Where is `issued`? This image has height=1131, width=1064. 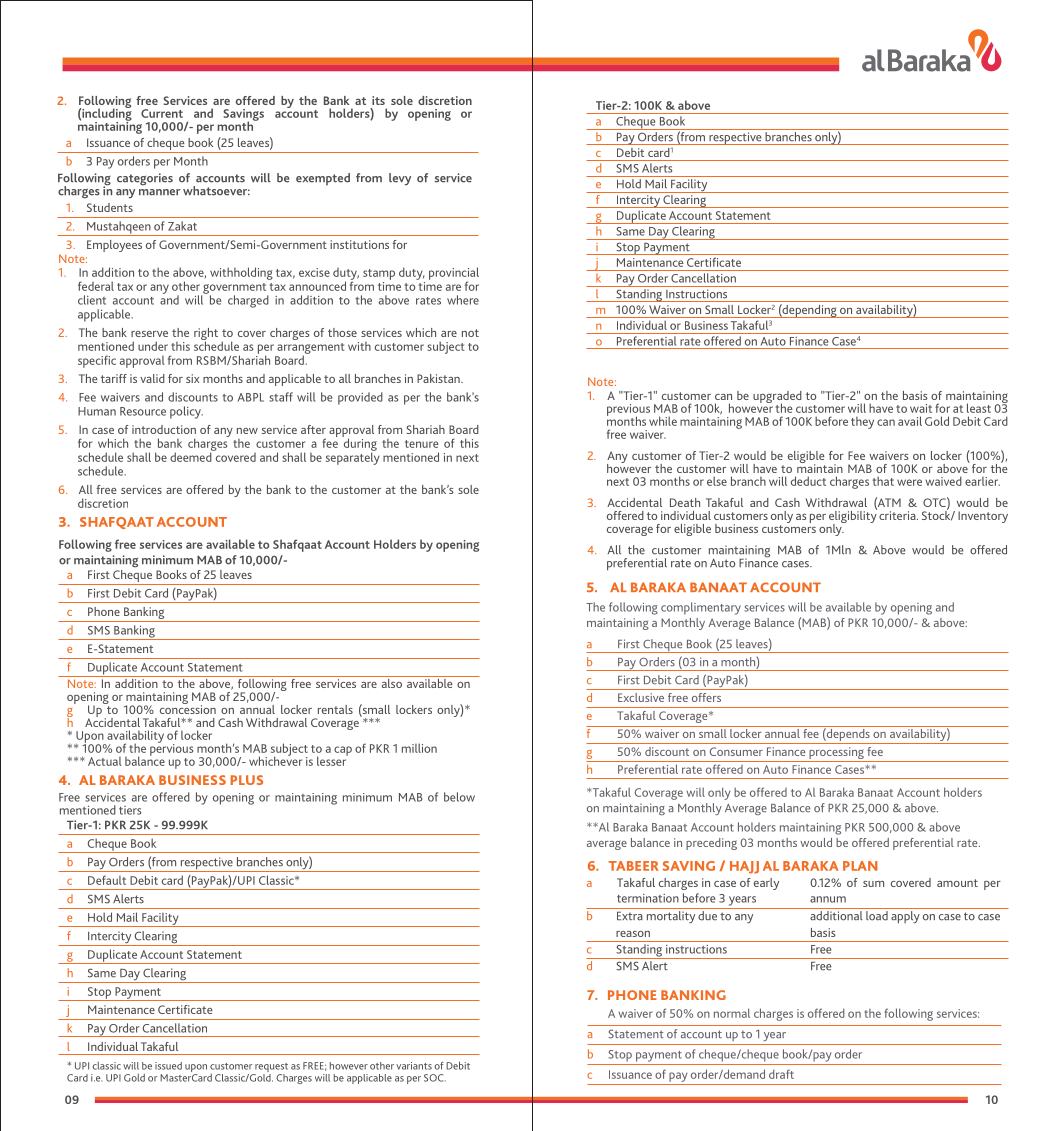
issued is located at coordinates (168, 1066).
